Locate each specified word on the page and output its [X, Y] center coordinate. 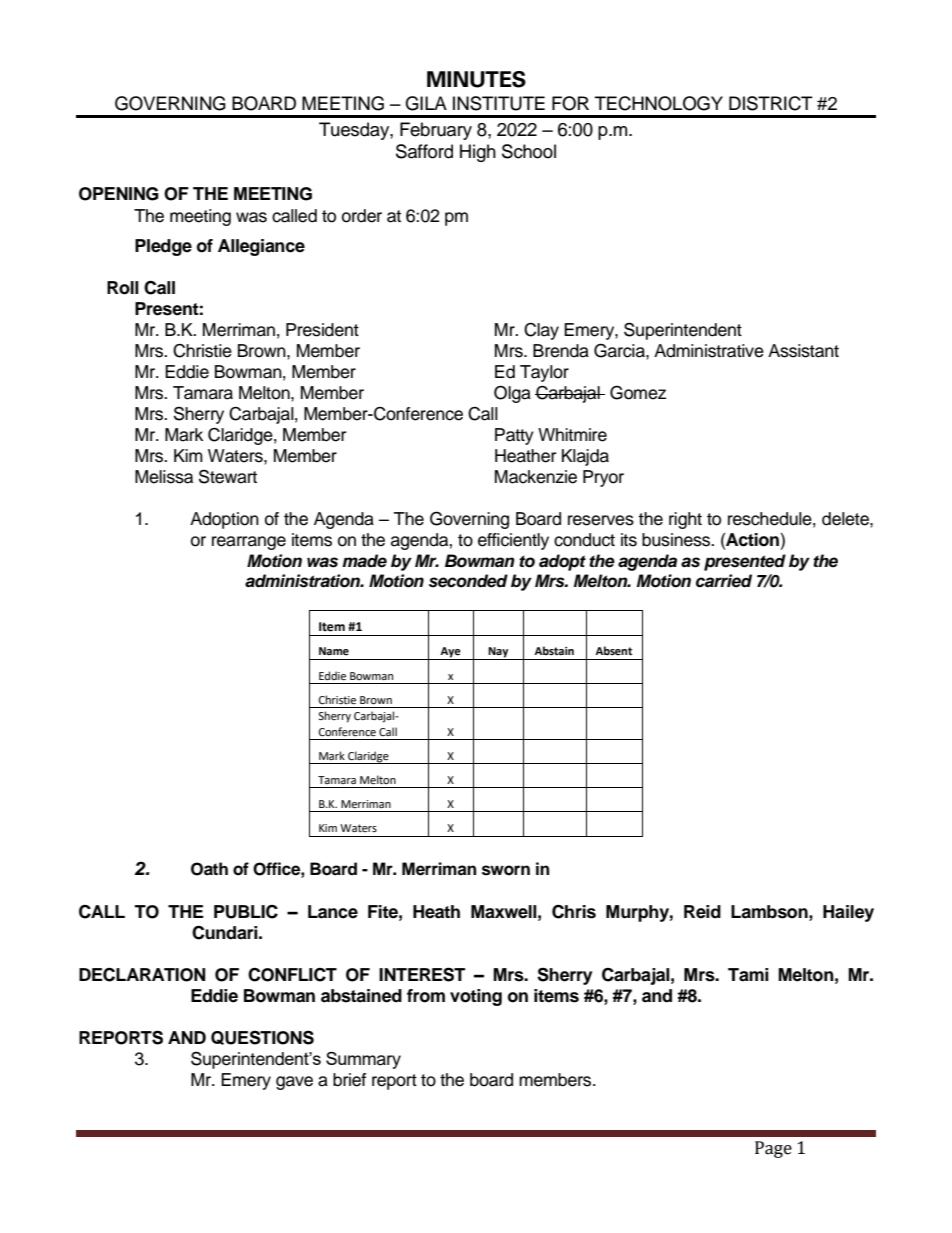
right [685, 520]
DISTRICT [771, 103]
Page [773, 1149]
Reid [702, 912]
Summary [363, 1060]
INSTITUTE [499, 103]
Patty [514, 436]
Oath [209, 869]
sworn [506, 870]
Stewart [228, 476]
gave [294, 1083]
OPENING [119, 194]
